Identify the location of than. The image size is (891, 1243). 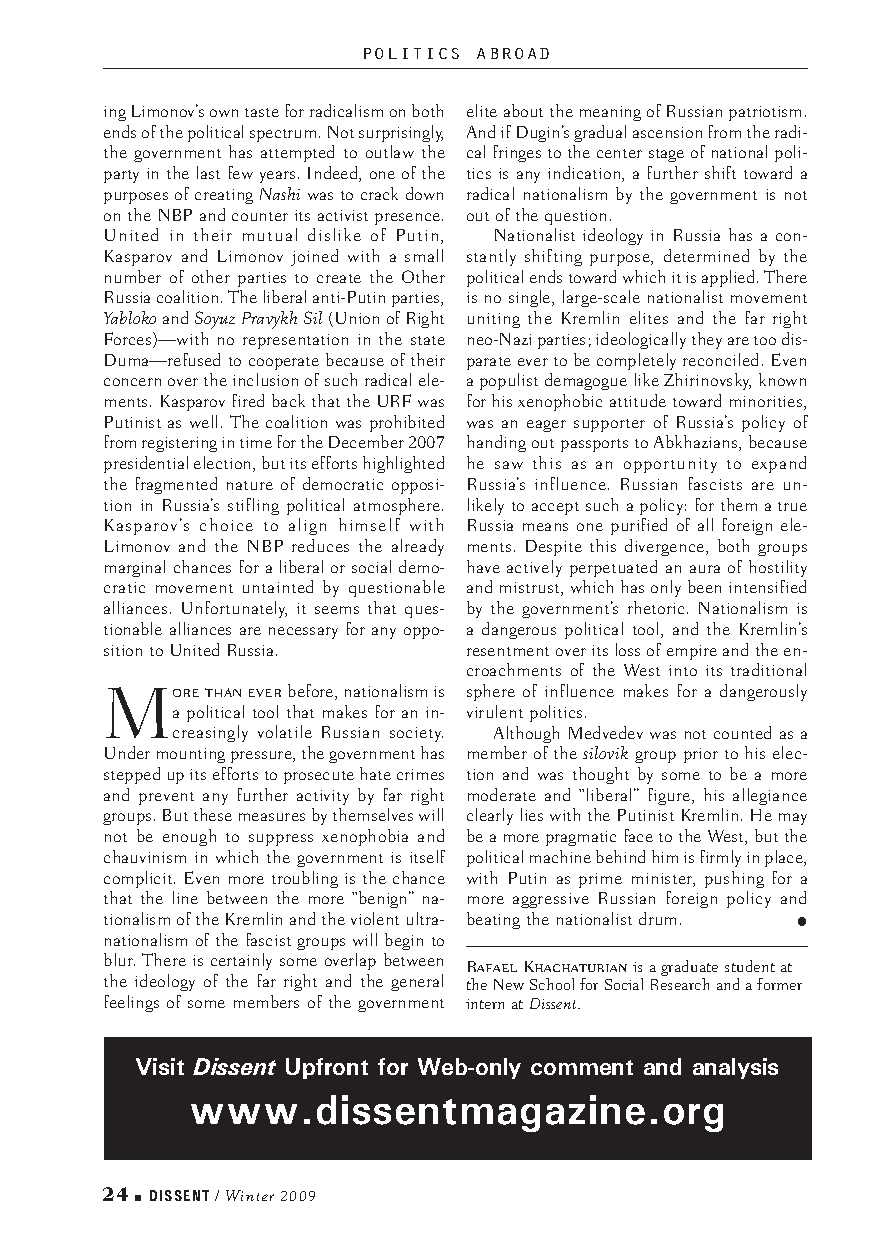
(223, 692).
